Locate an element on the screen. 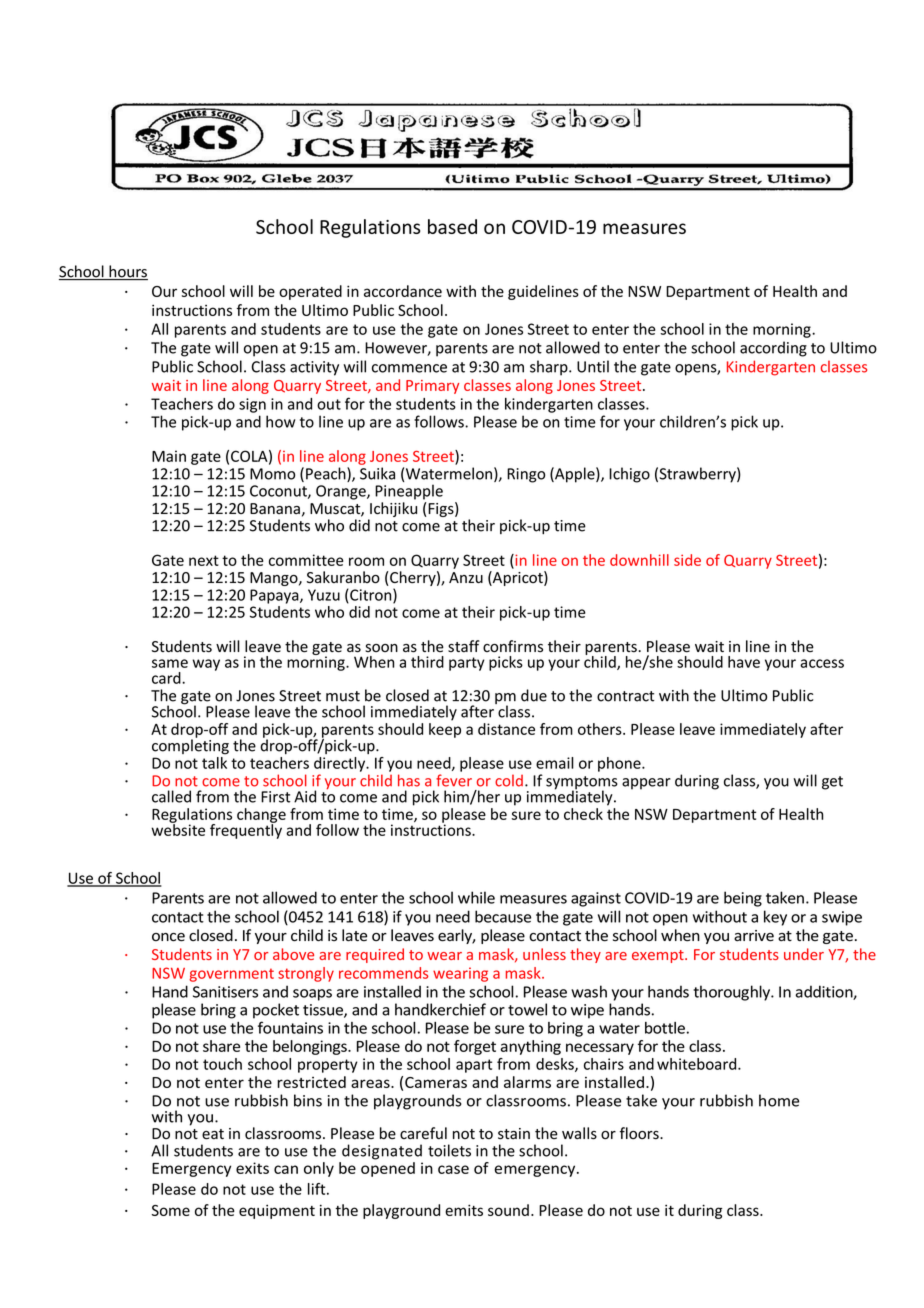 The height and width of the screenshot is (1308, 924). Anzu is located at coordinates (466, 577).
